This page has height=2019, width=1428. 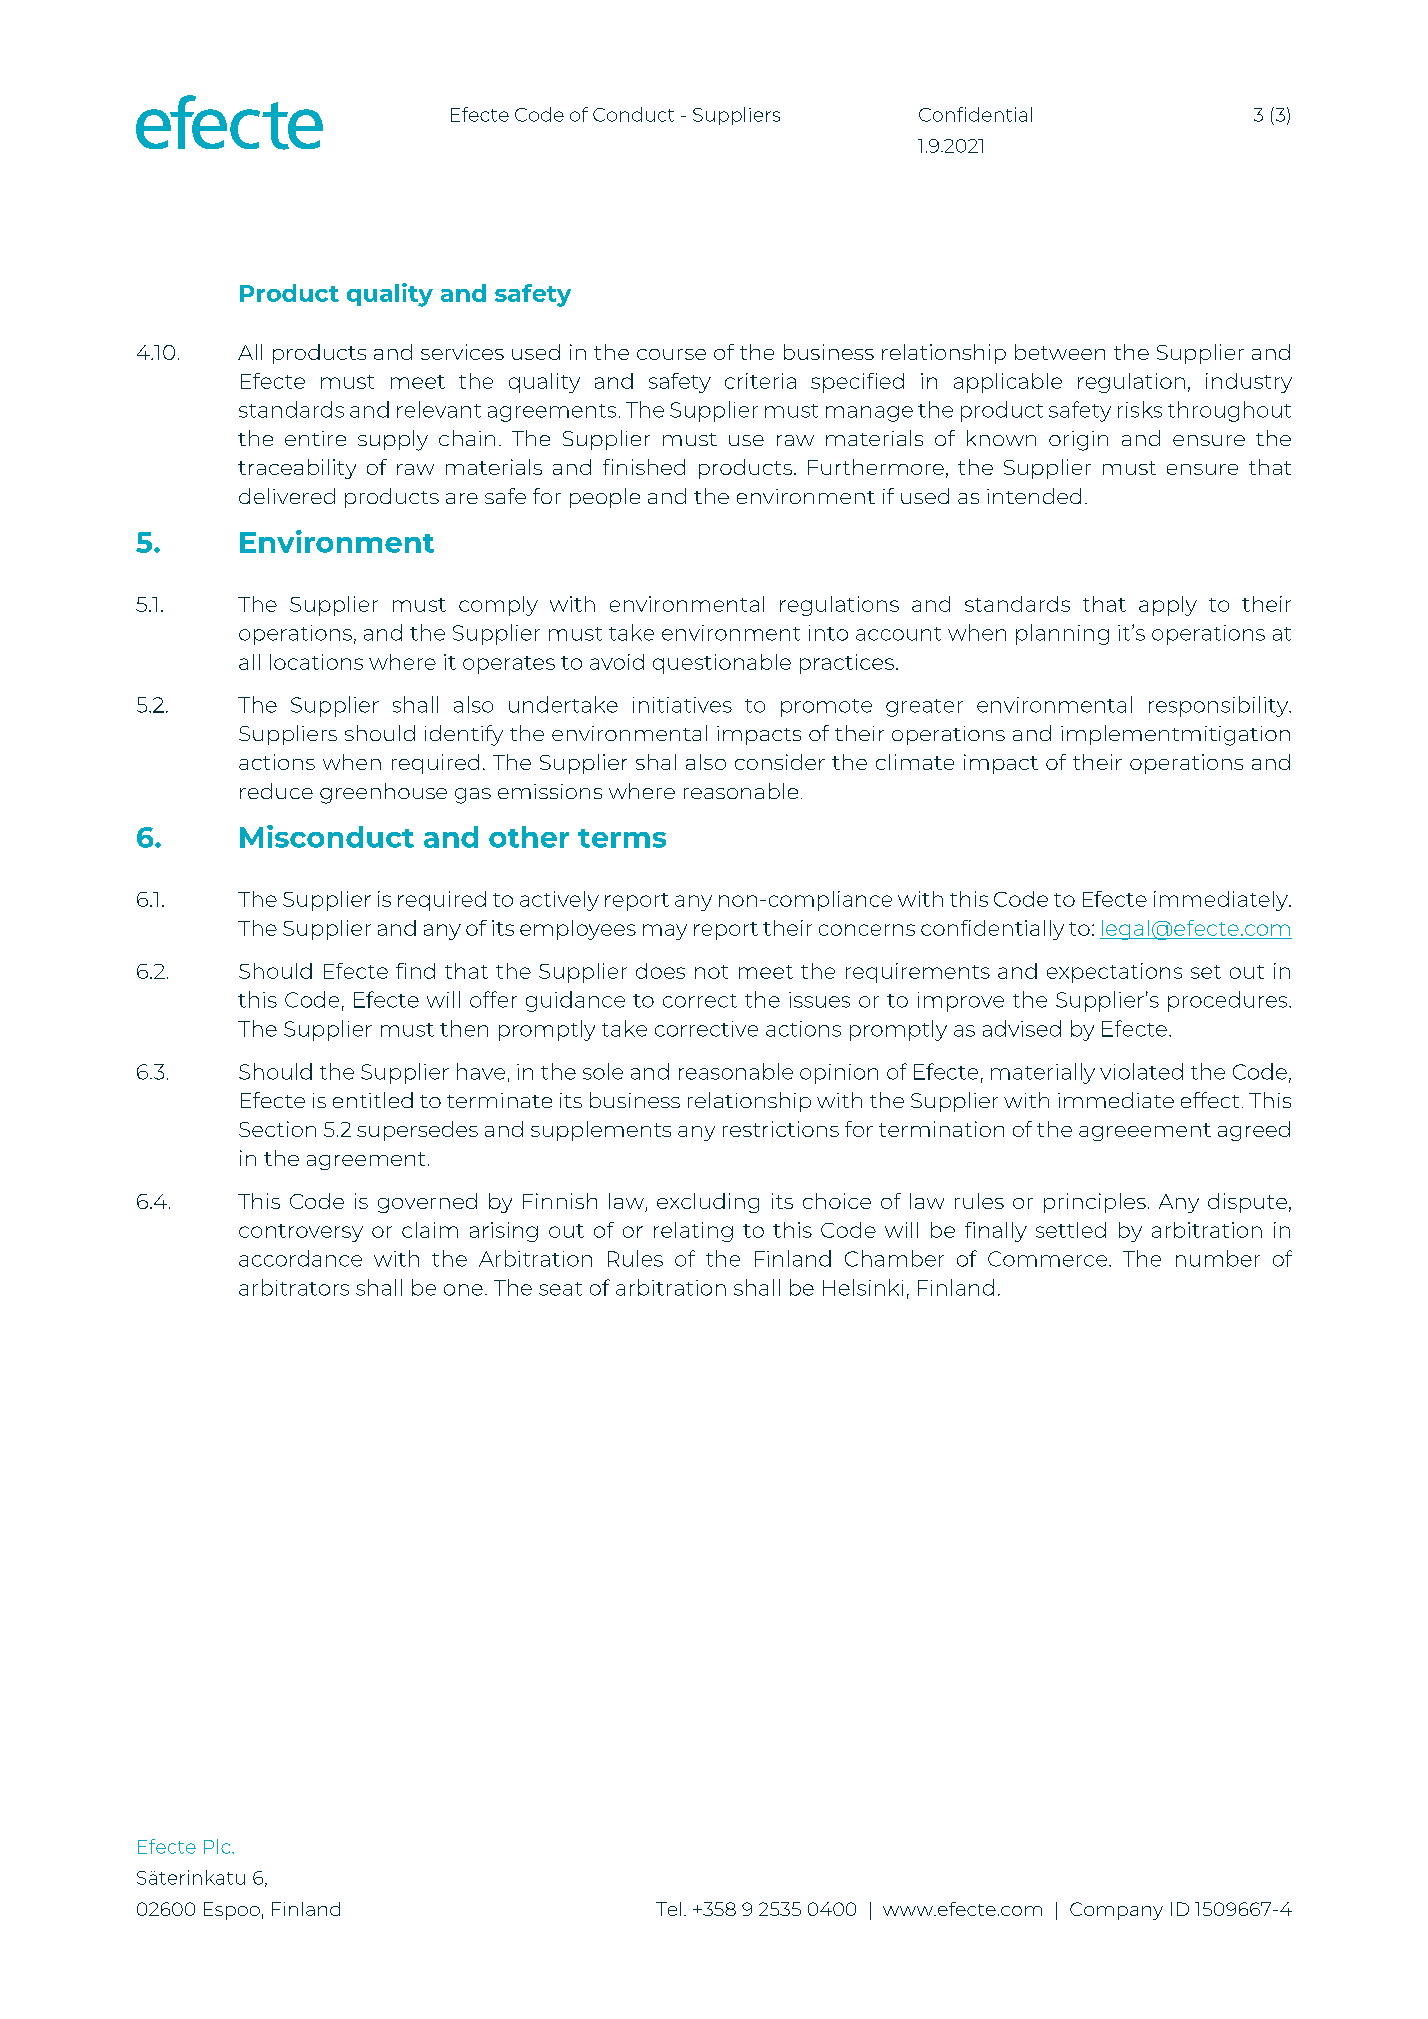 I want to click on may, so click(x=665, y=932).
